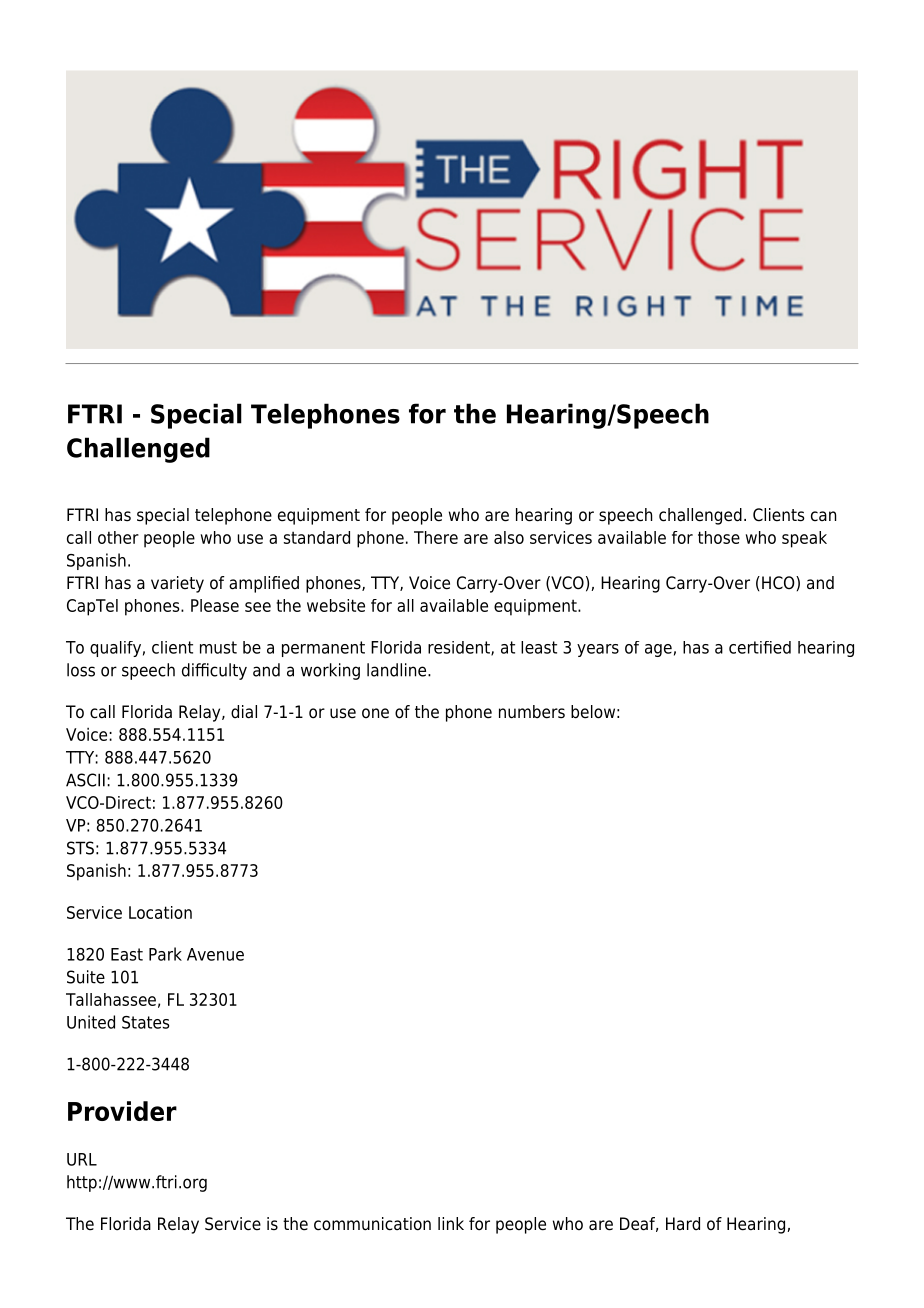 The height and width of the screenshot is (1308, 924). I want to click on URL, so click(82, 1159).
